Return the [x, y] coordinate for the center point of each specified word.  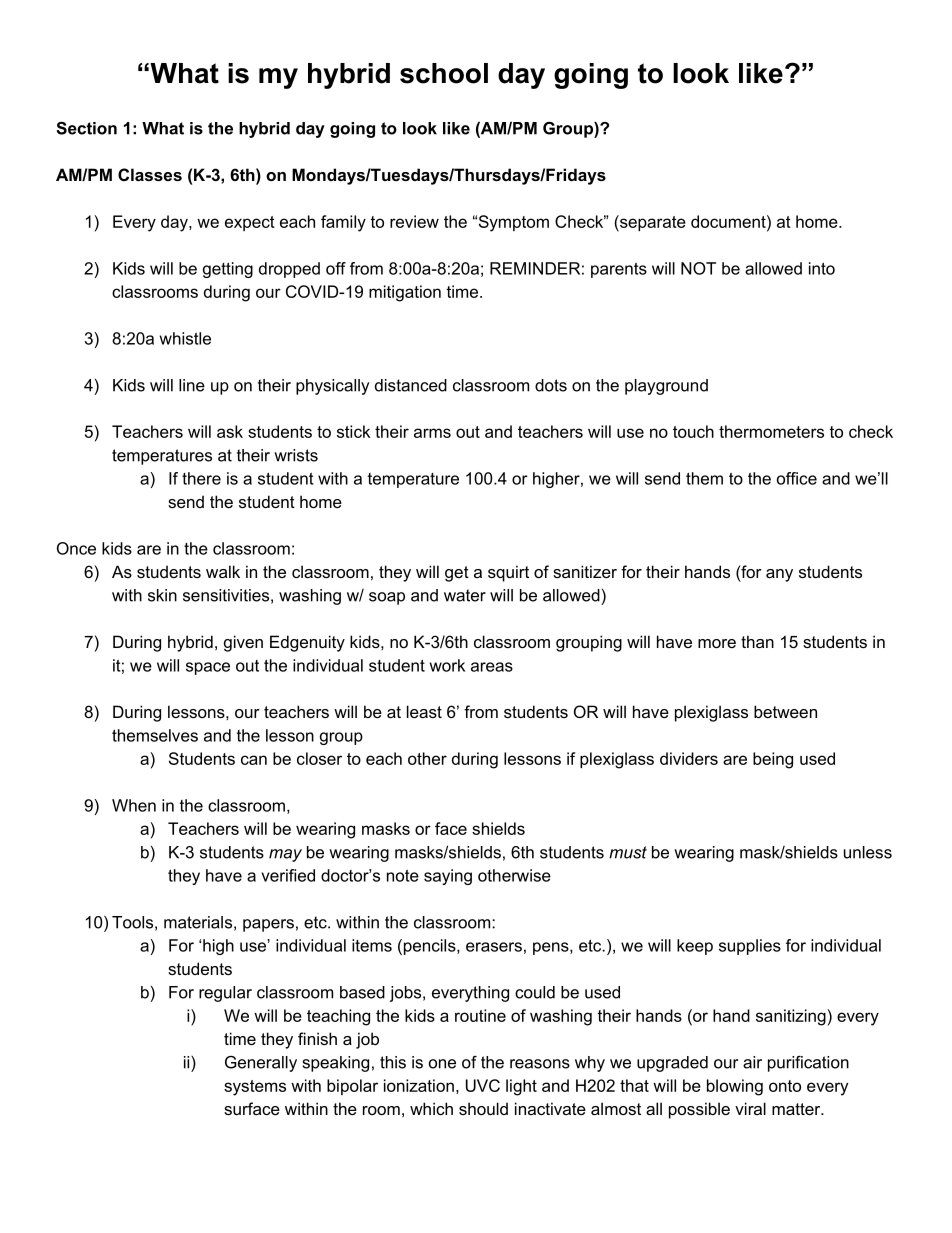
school [444, 73]
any [779, 575]
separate [652, 223]
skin [162, 595]
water [465, 595]
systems [255, 1088]
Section [86, 128]
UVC [483, 1085]
